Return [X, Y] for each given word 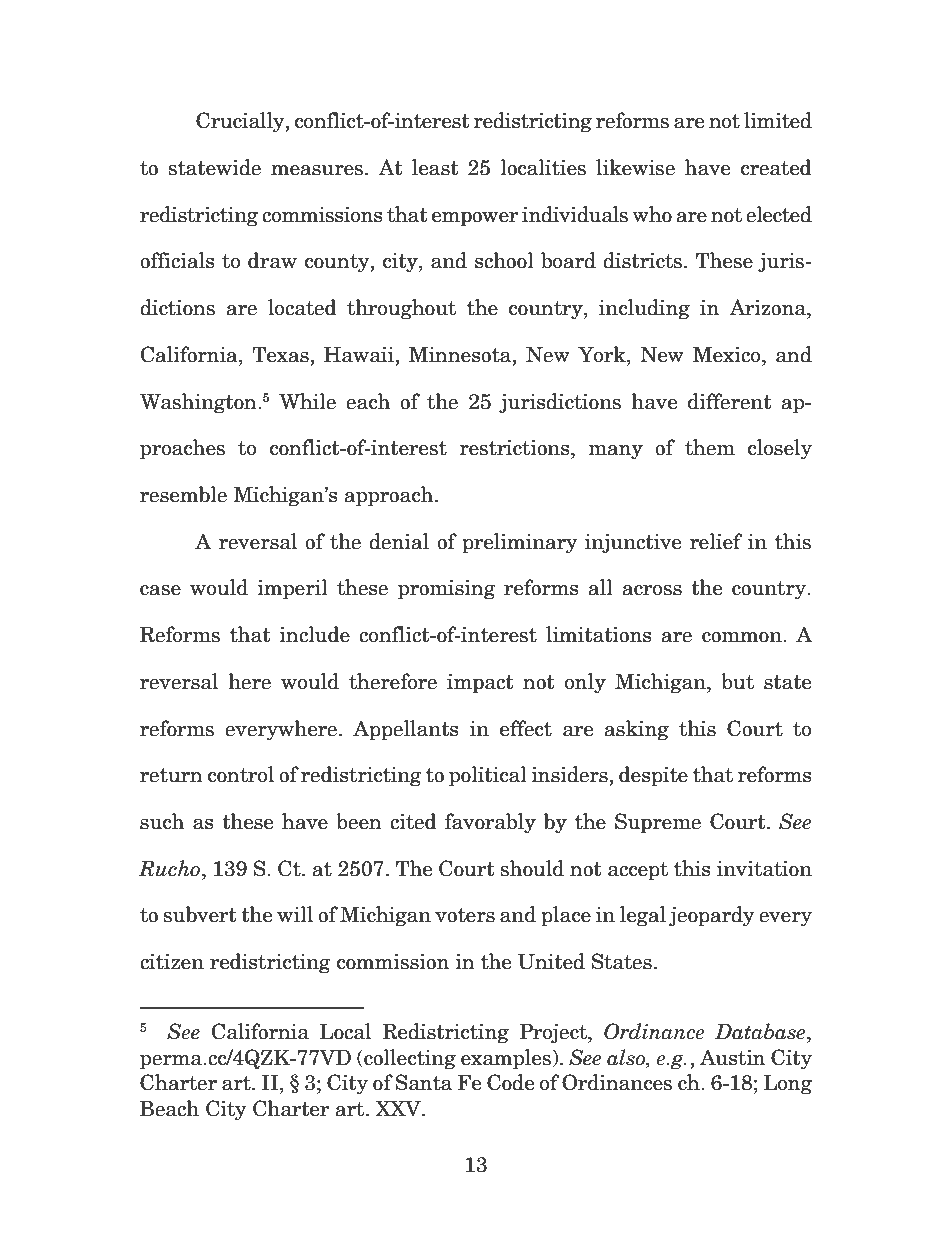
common [743, 637]
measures [317, 170]
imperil [292, 589]
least [435, 167]
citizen [172, 962]
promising [447, 590]
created [776, 167]
